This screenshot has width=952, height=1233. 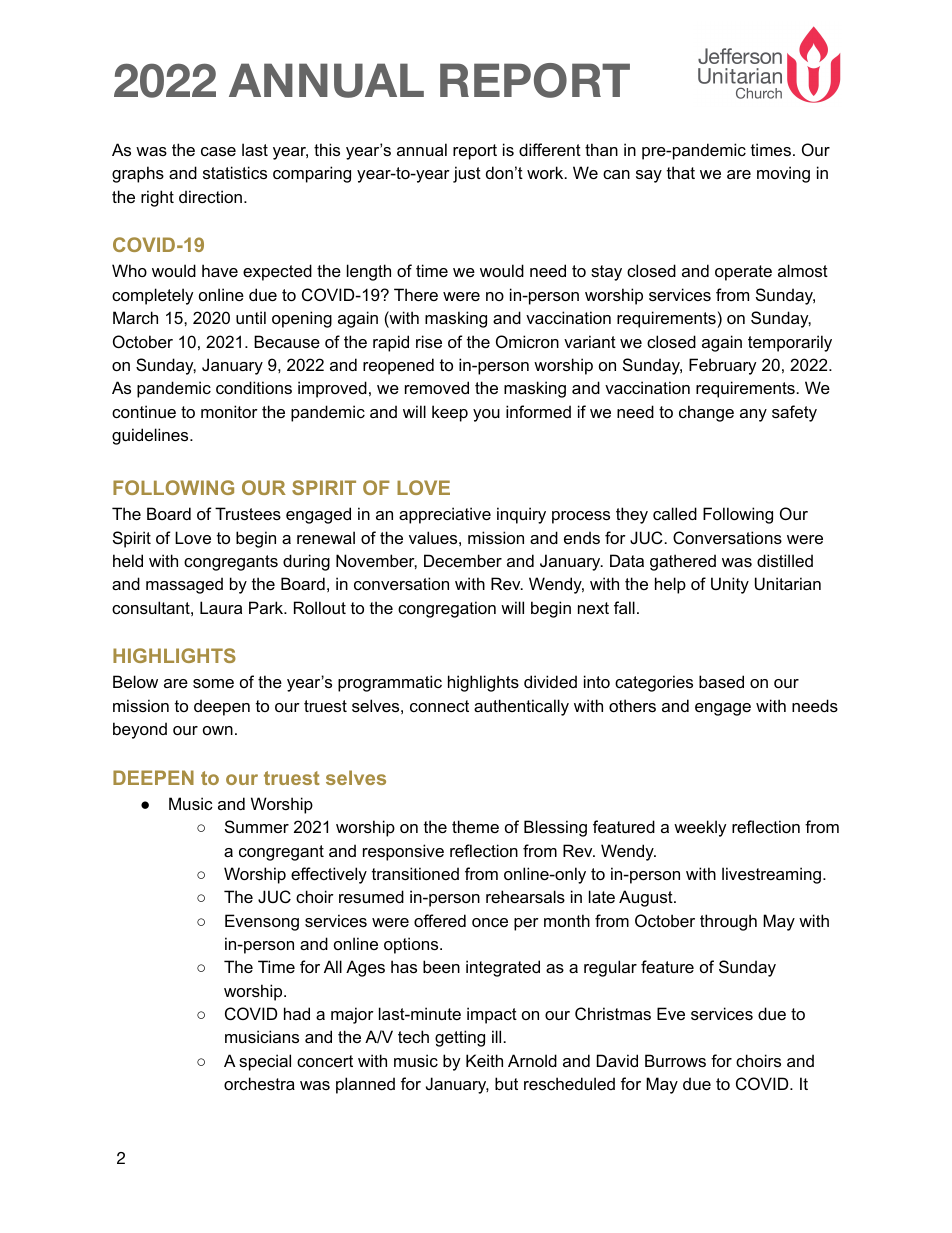 What do you see at coordinates (248, 513) in the screenshot?
I see `Trustees` at bounding box center [248, 513].
